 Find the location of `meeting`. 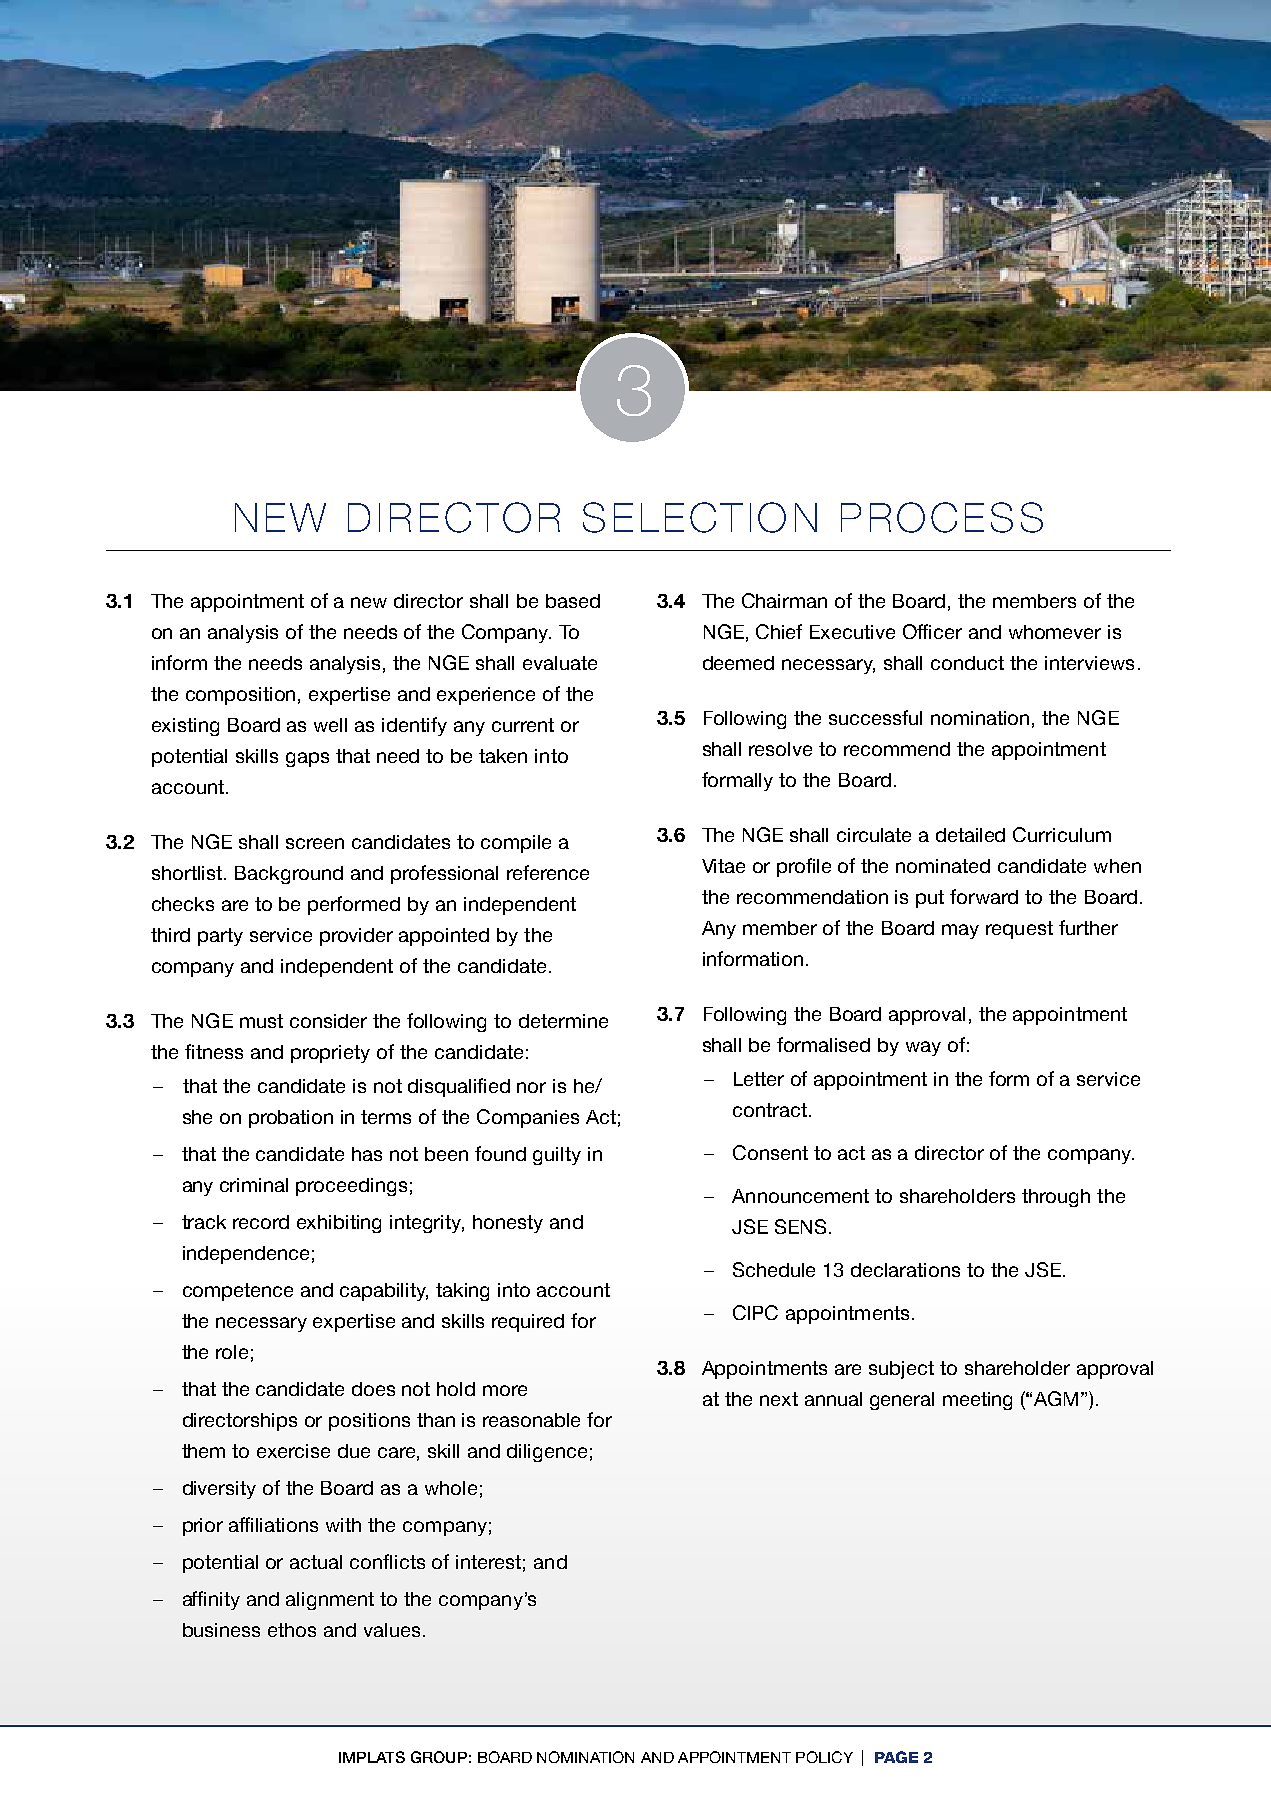

meeting is located at coordinates (977, 1401).
